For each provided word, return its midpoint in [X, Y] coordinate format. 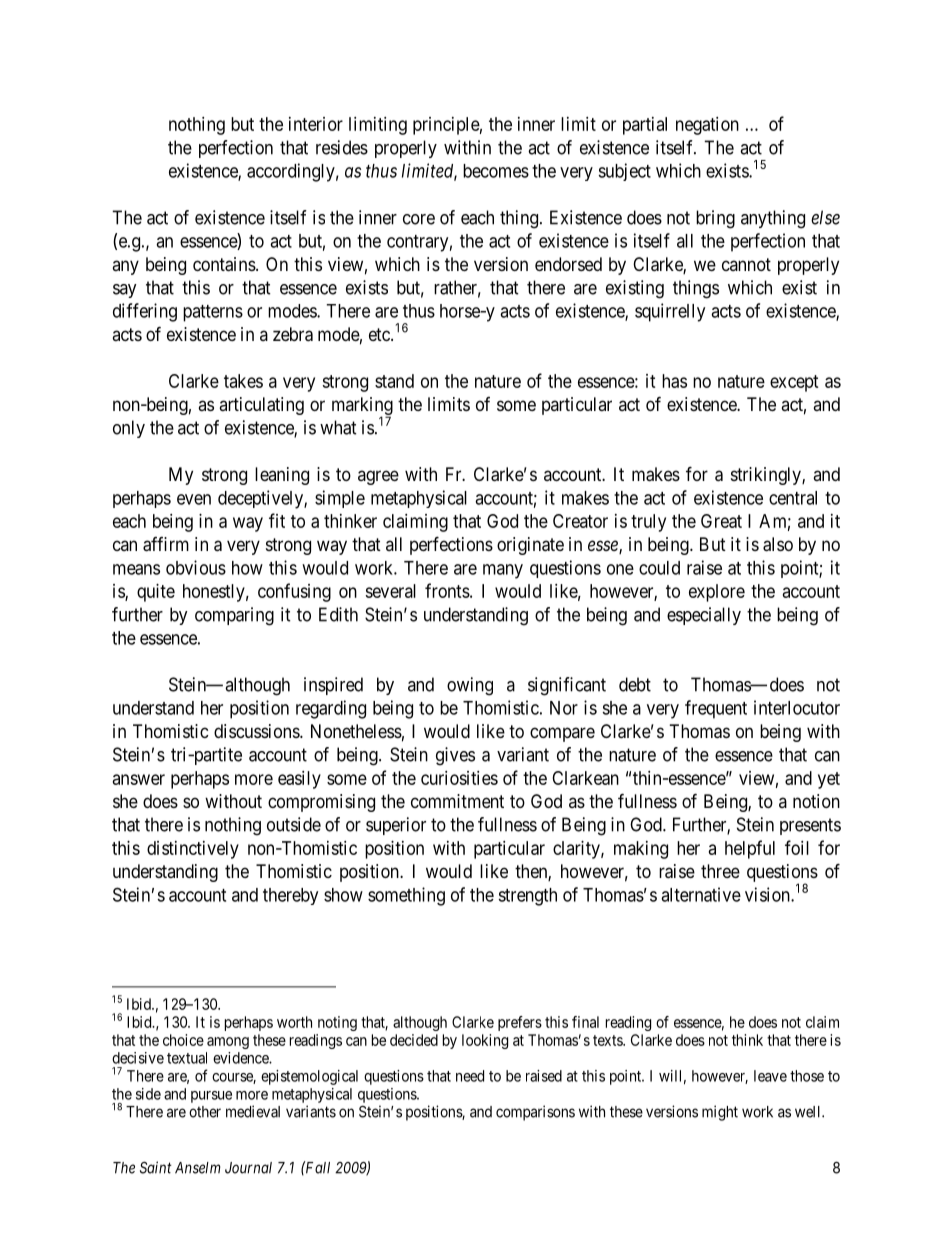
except [794, 383]
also [778, 544]
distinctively [193, 850]
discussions [257, 731]
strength [527, 897]
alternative [701, 894]
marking [362, 407]
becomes [496, 171]
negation [707, 126]
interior [316, 124]
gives [455, 756]
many [503, 571]
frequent [716, 709]
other [205, 1112]
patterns [213, 313]
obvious [196, 567]
